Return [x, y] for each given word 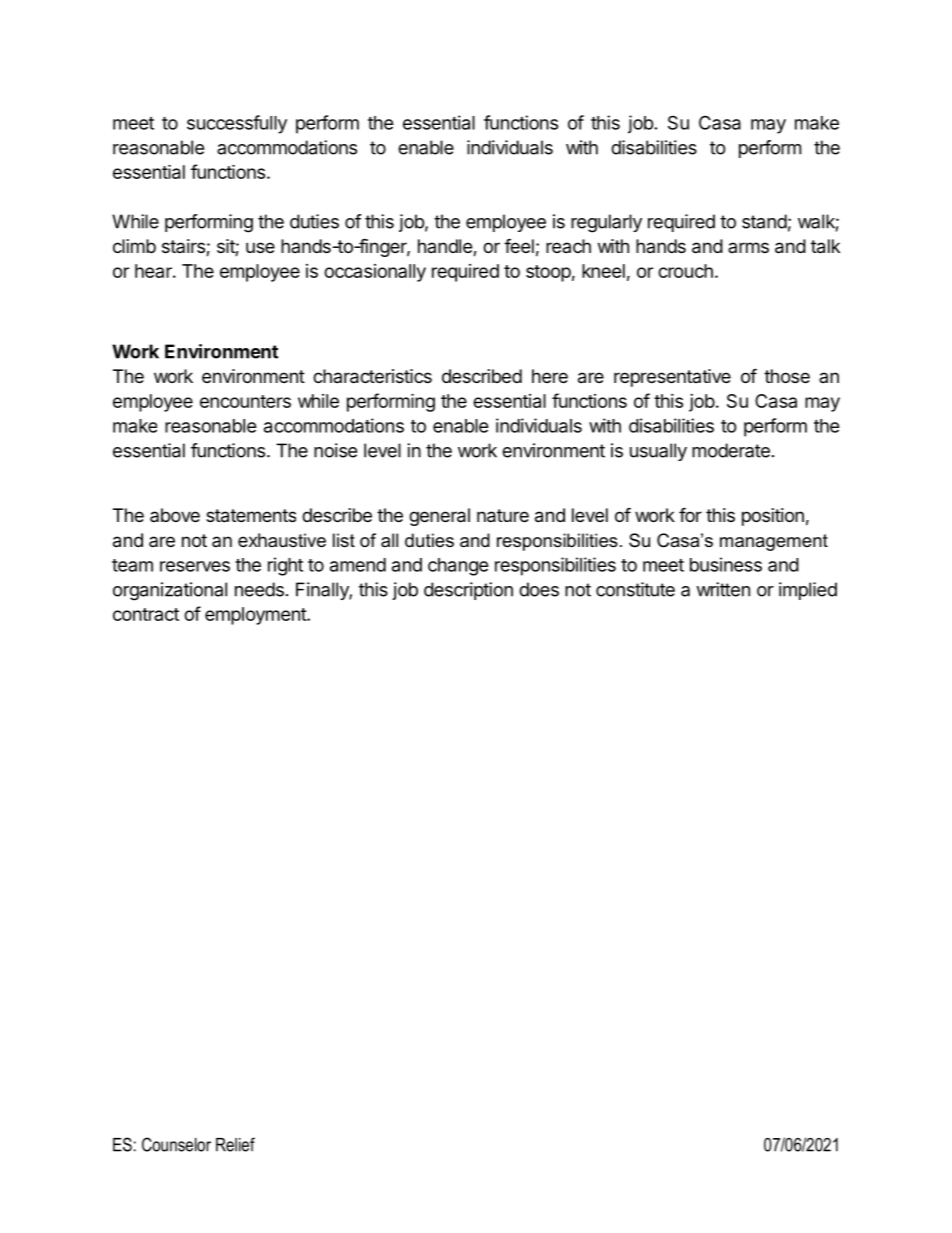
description [468, 591]
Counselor [176, 1144]
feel [519, 245]
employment [256, 616]
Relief [235, 1144]
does [539, 589]
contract [146, 614]
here [550, 376]
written [723, 589]
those [787, 376]
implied [808, 591]
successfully [237, 124]
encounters [245, 401]
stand [764, 221]
